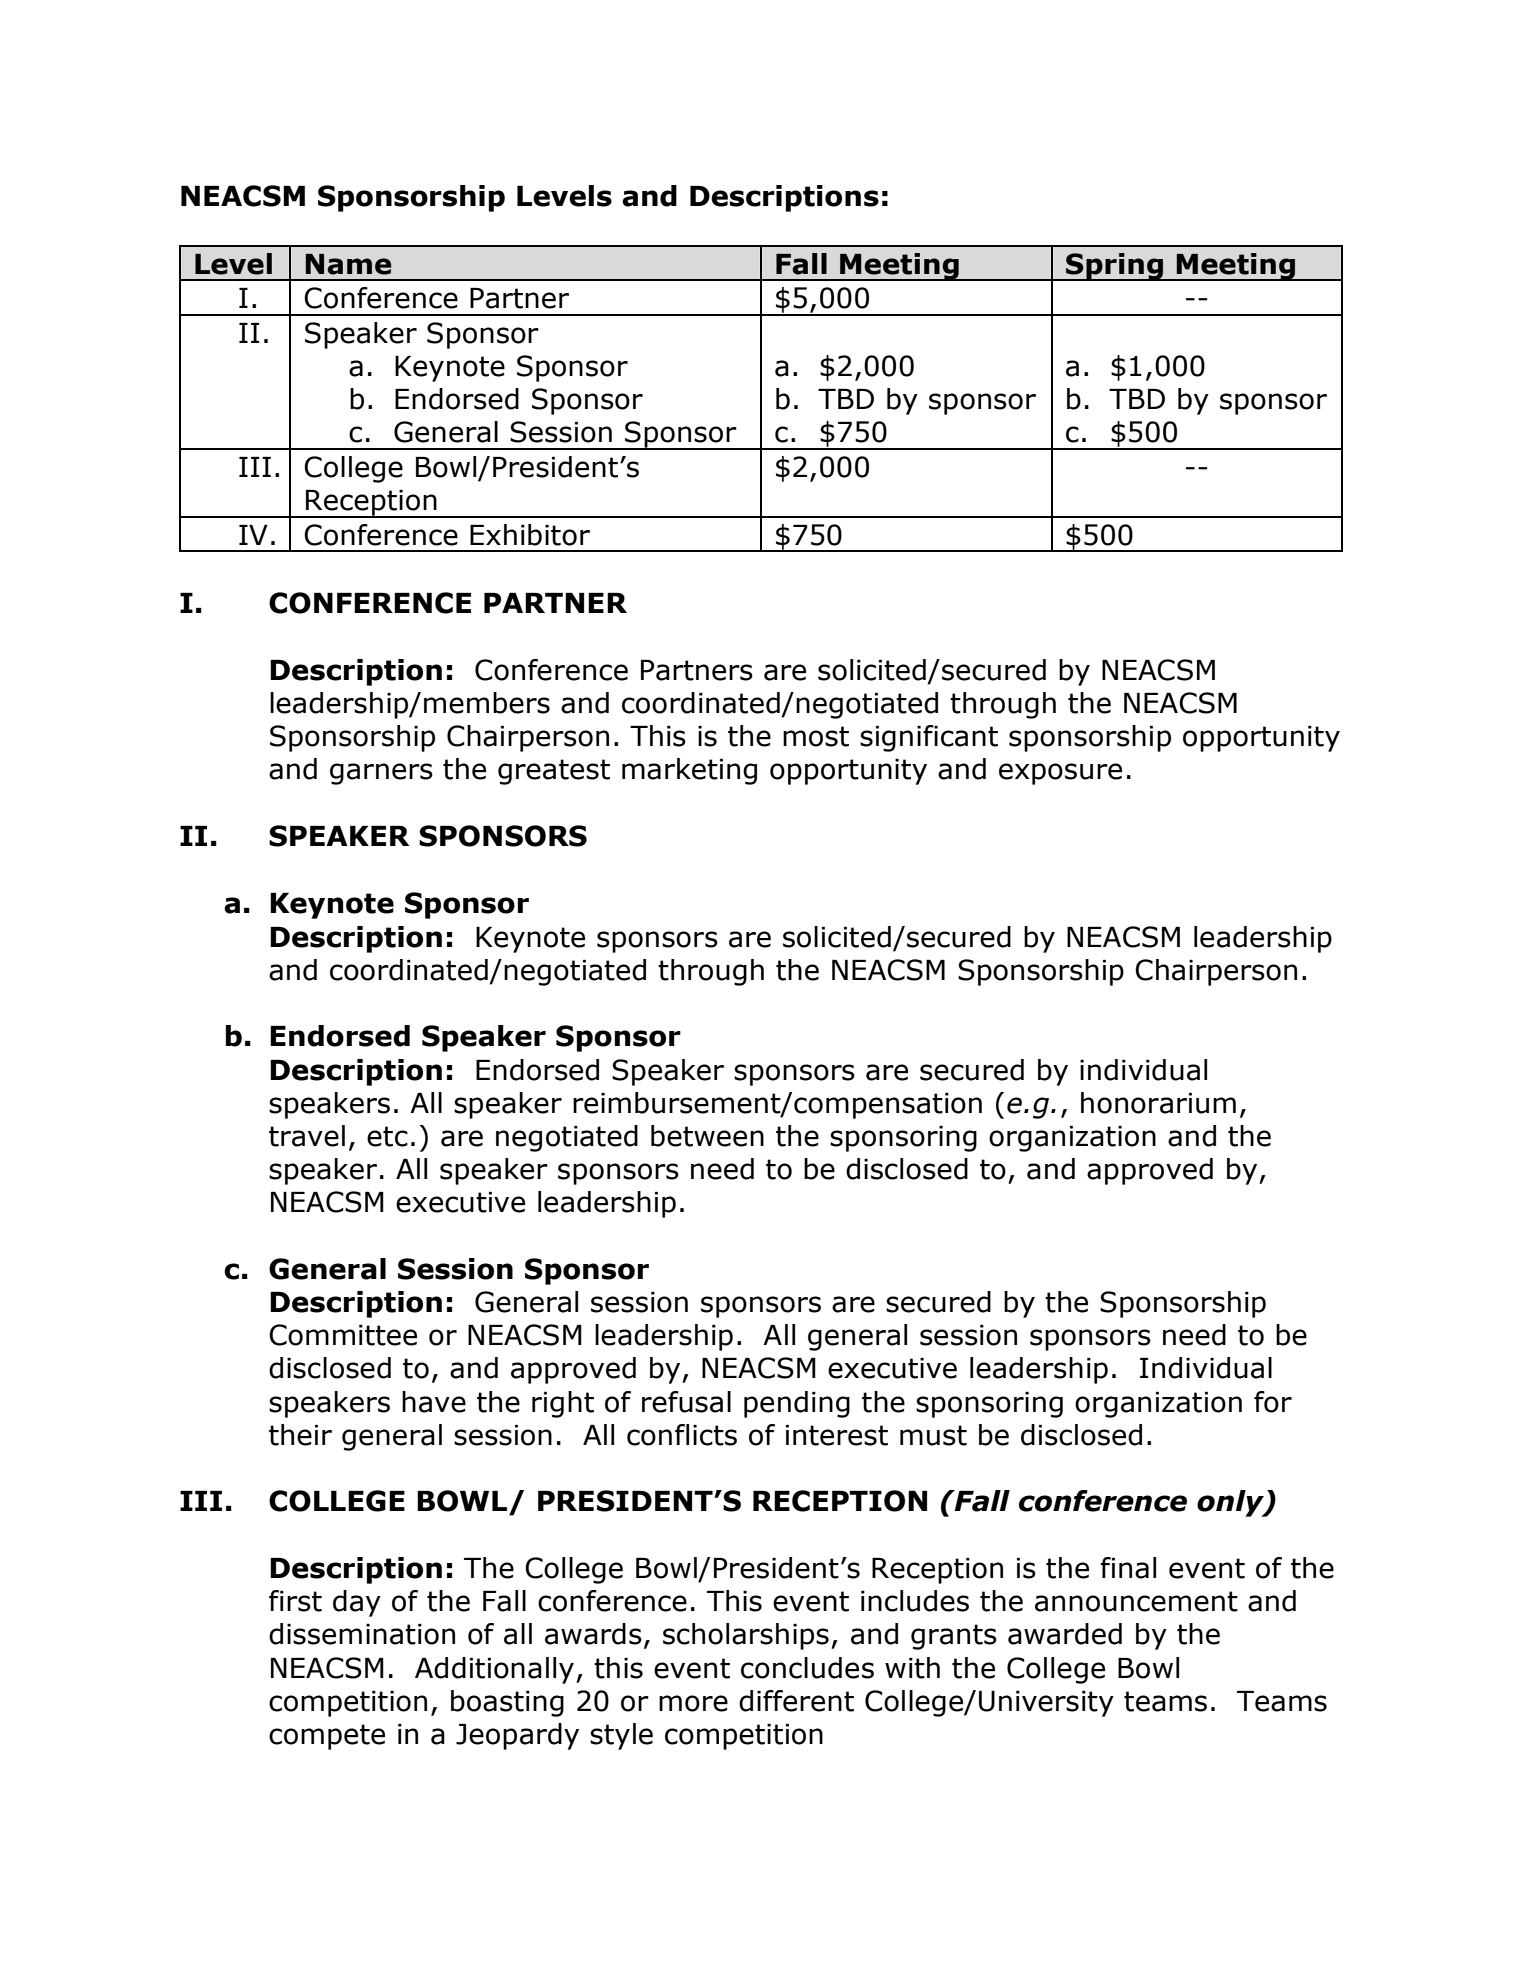 The height and width of the screenshot is (1968, 1521). What do you see at coordinates (387, 1136) in the screenshot?
I see `etc` at bounding box center [387, 1136].
